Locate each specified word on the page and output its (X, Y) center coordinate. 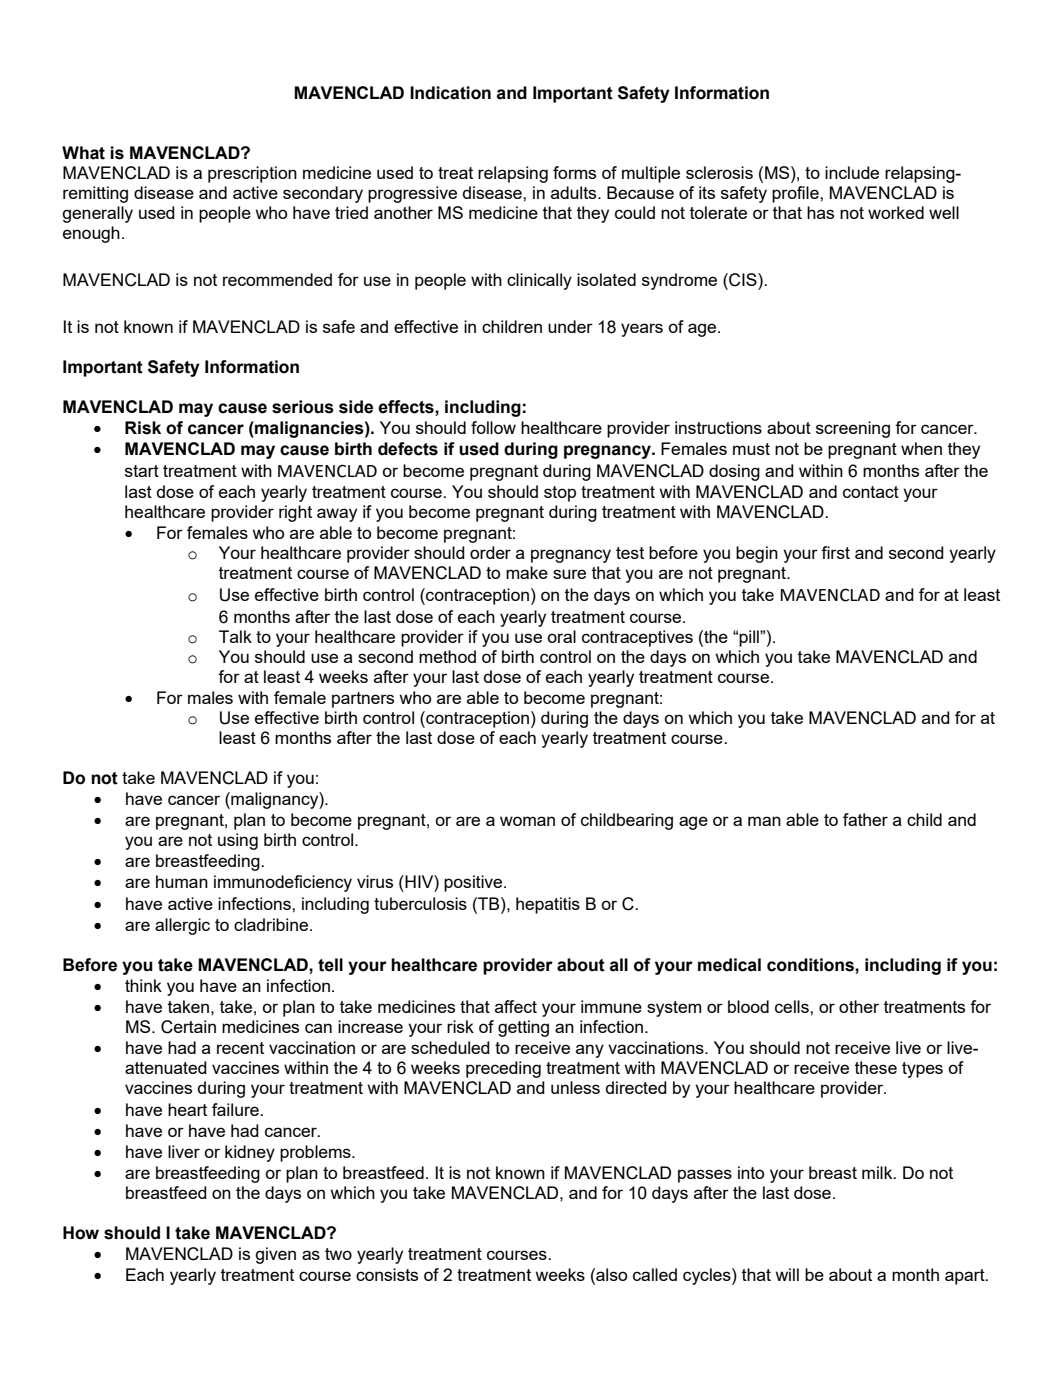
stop (560, 494)
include (852, 172)
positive (474, 883)
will (787, 1274)
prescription (252, 174)
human (182, 881)
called (655, 1274)
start (142, 471)
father (865, 819)
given (275, 1255)
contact (871, 492)
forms (574, 172)
